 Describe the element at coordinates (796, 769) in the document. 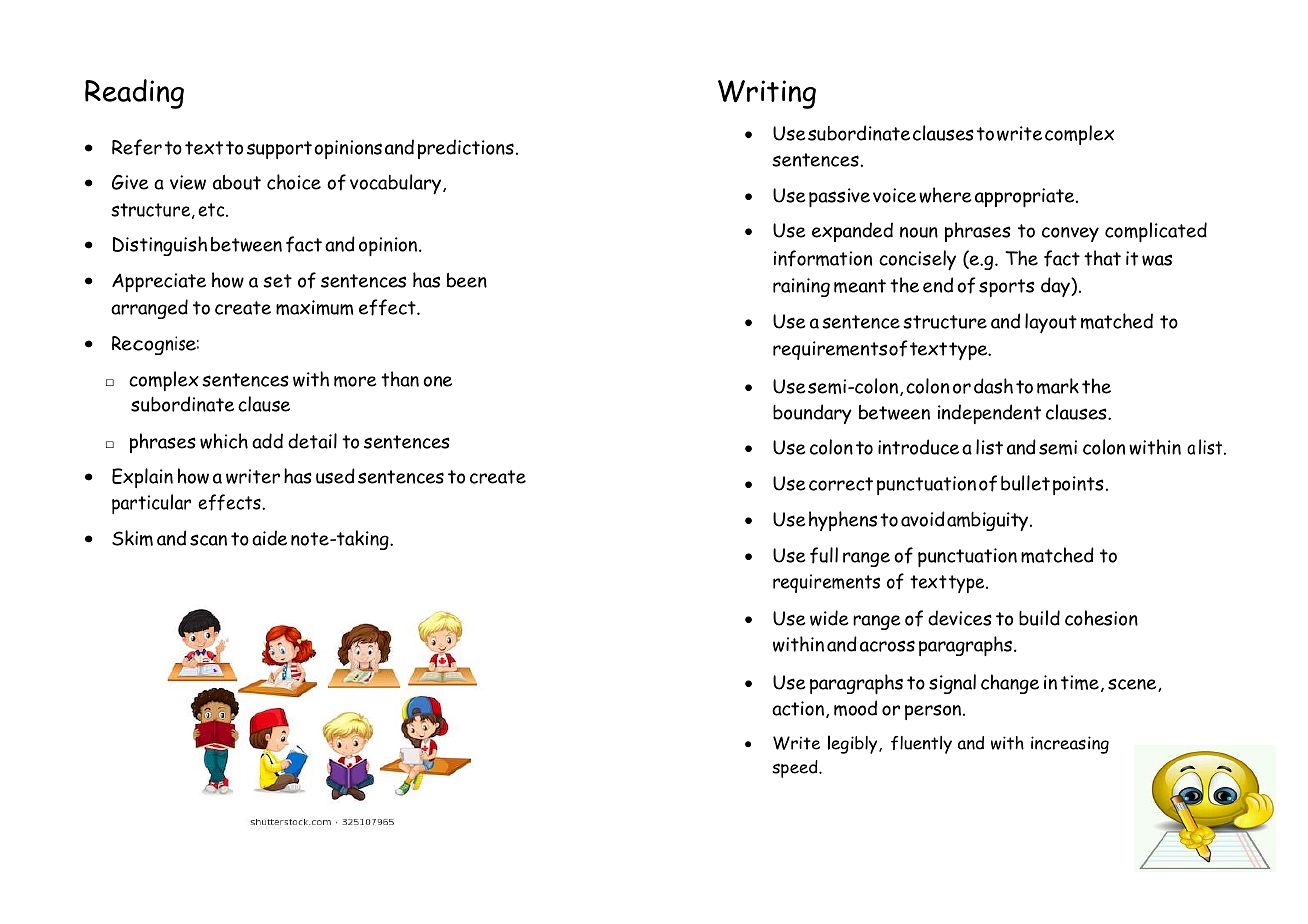

I see `speed` at that location.
